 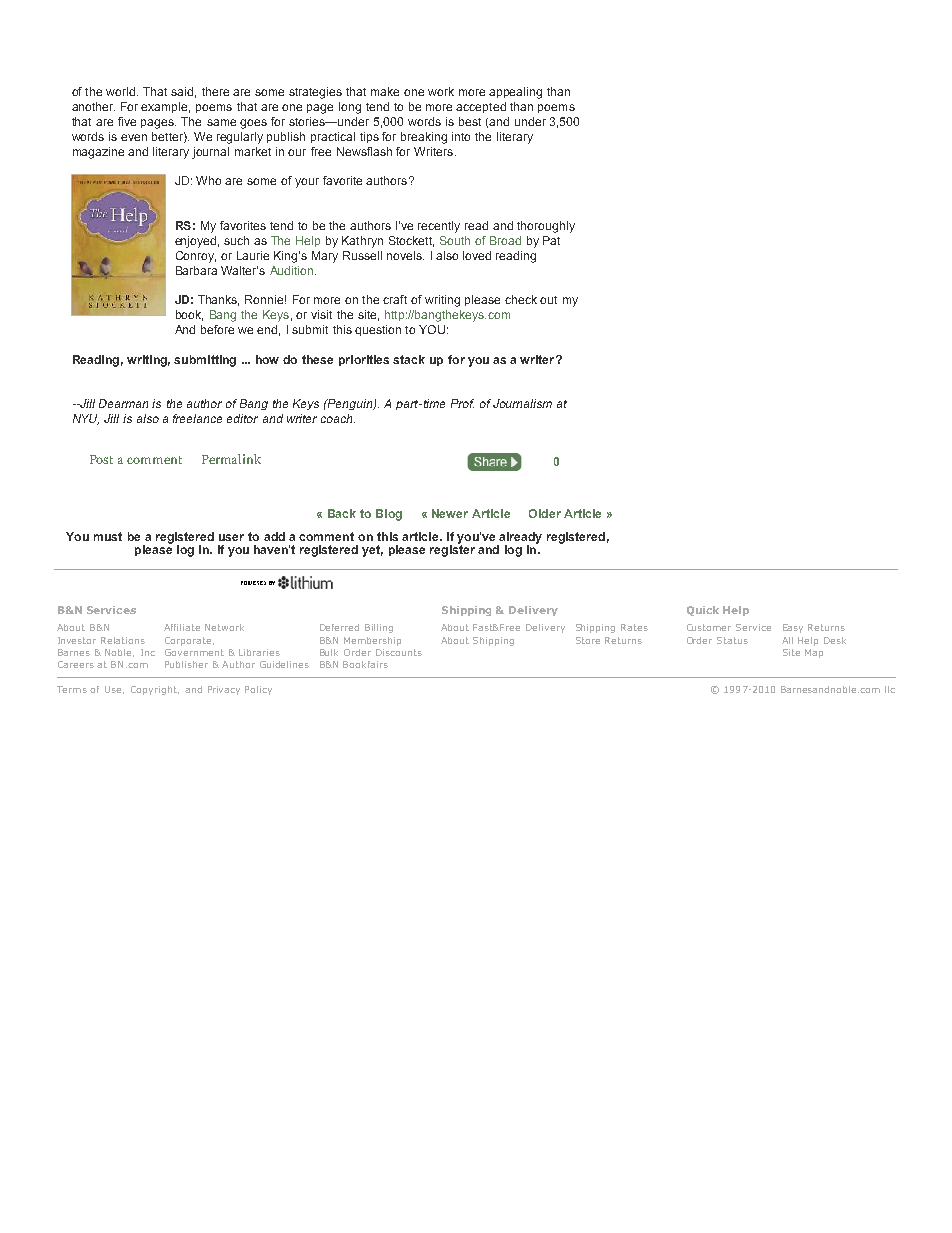 What do you see at coordinates (515, 93) in the screenshot?
I see `appealing` at bounding box center [515, 93].
